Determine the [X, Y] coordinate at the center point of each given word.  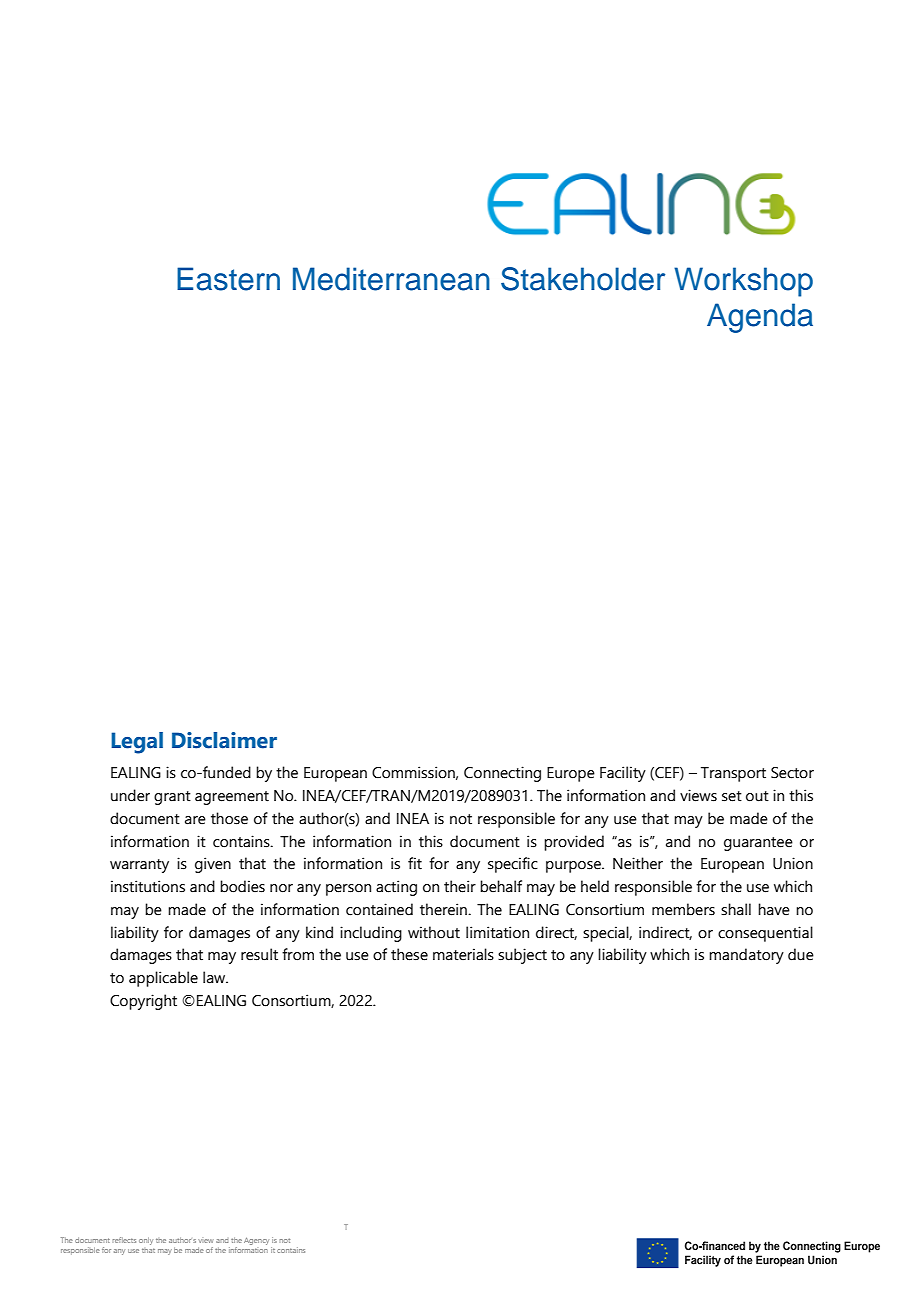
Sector [792, 773]
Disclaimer [224, 740]
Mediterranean [391, 279]
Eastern [228, 279]
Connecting [502, 774]
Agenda [760, 318]
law [215, 977]
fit [415, 863]
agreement [232, 798]
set [732, 796]
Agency [256, 1241]
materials [463, 954]
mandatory [746, 956]
